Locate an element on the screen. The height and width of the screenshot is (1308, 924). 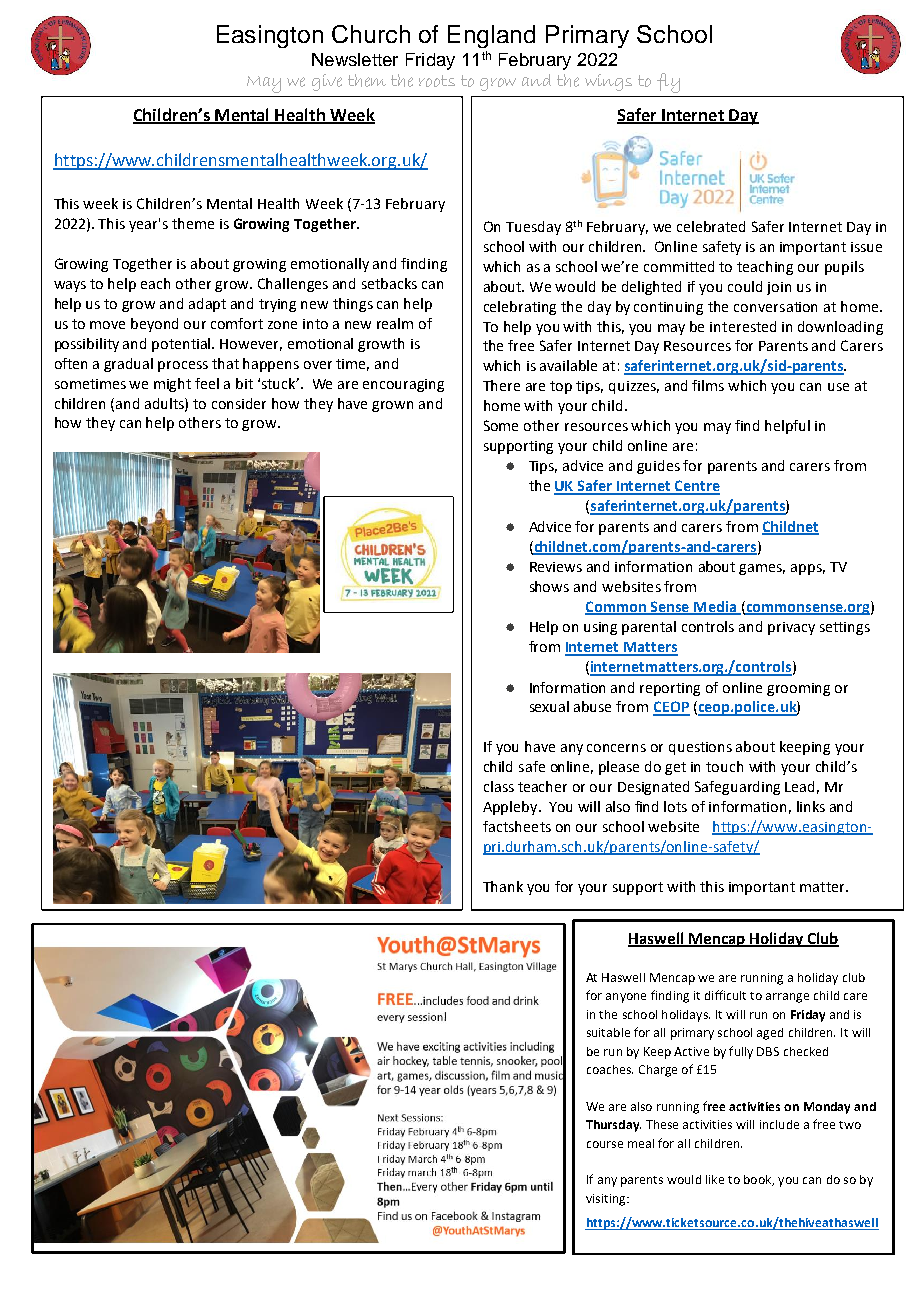
visiting is located at coordinates (607, 1200).
